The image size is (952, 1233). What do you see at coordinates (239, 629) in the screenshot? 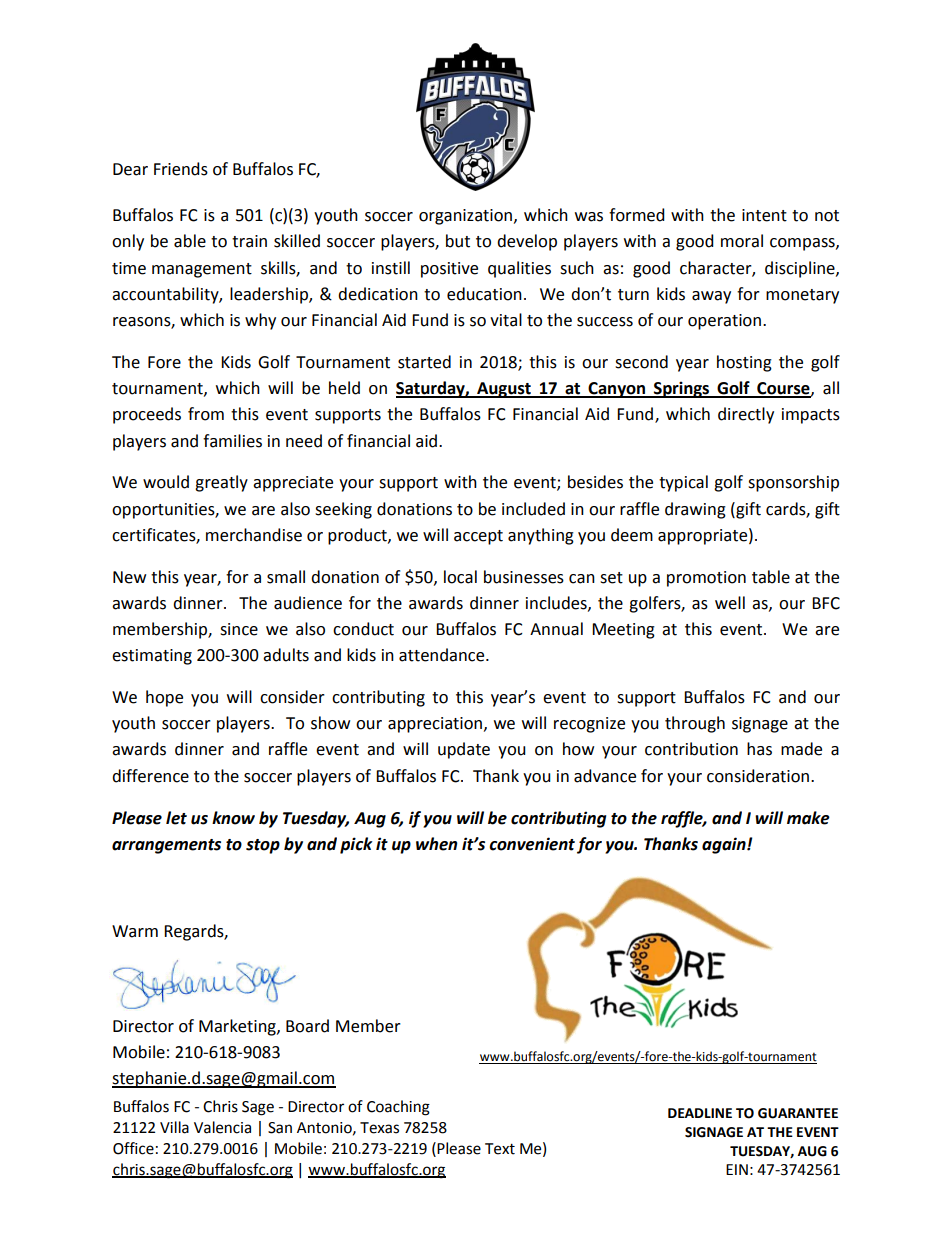
I see `since` at bounding box center [239, 629].
